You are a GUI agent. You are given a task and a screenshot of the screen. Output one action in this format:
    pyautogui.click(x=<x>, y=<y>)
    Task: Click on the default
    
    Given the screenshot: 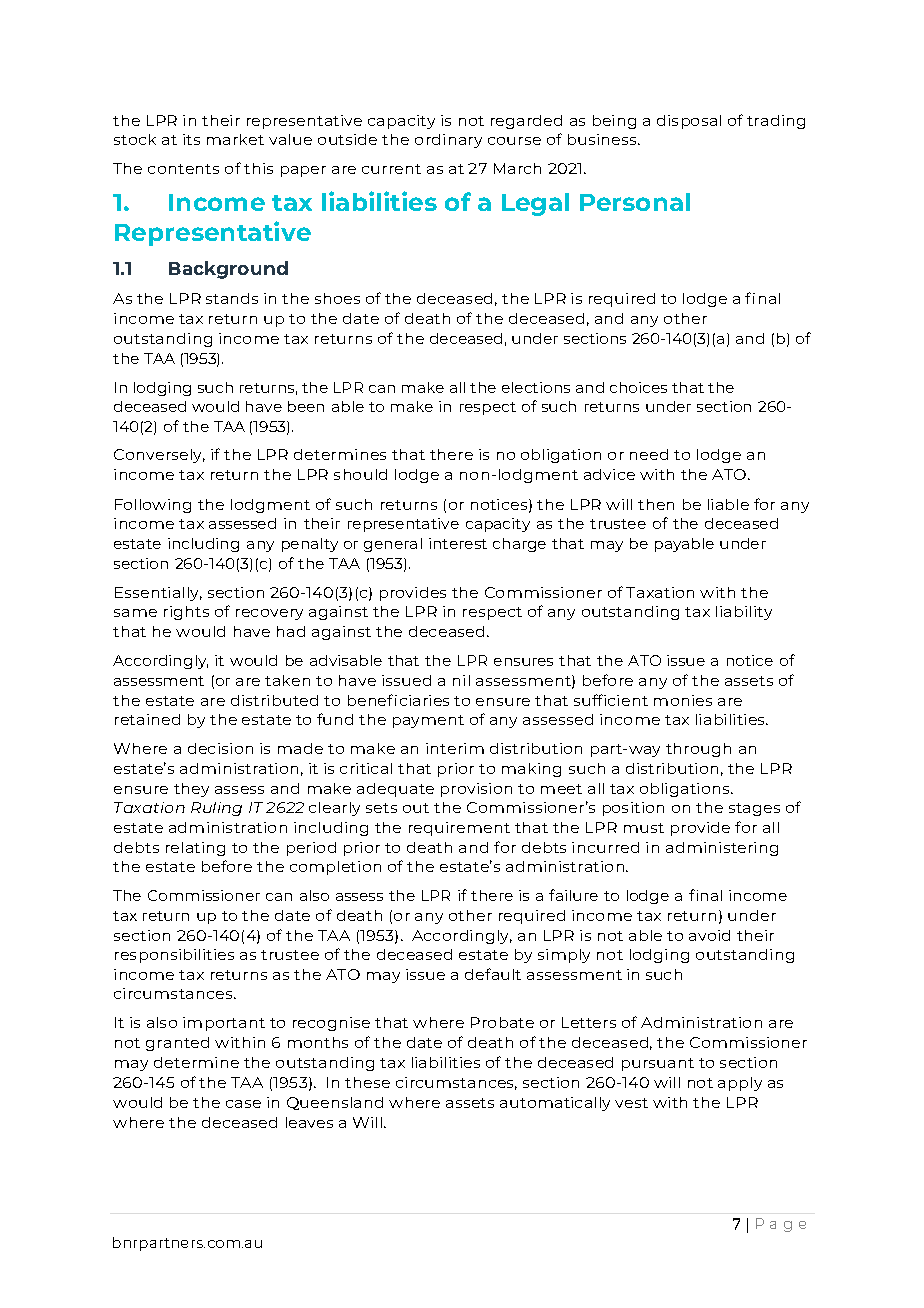 What is the action you would take?
    pyautogui.click(x=493, y=974)
